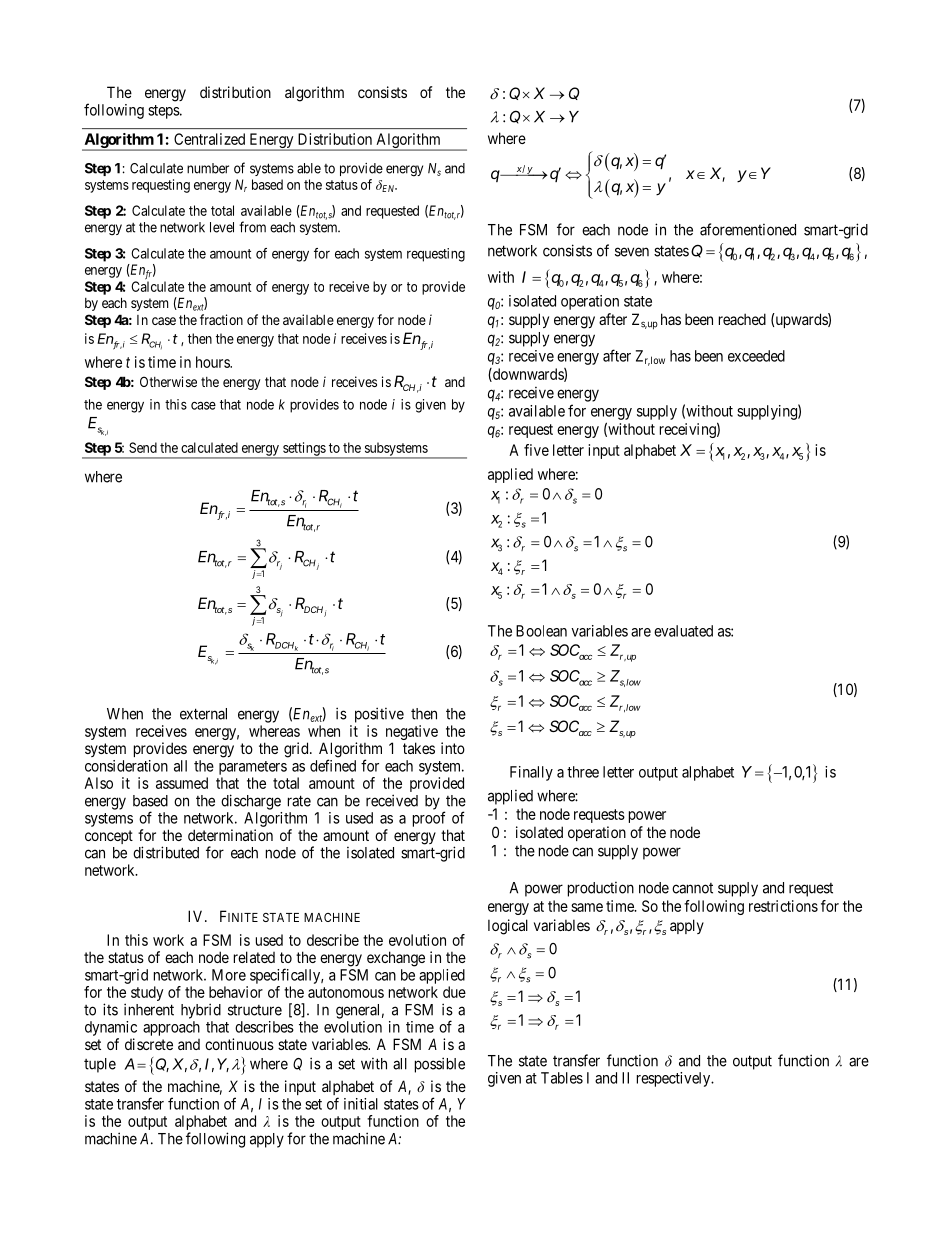  I want to click on Send, so click(143, 447).
